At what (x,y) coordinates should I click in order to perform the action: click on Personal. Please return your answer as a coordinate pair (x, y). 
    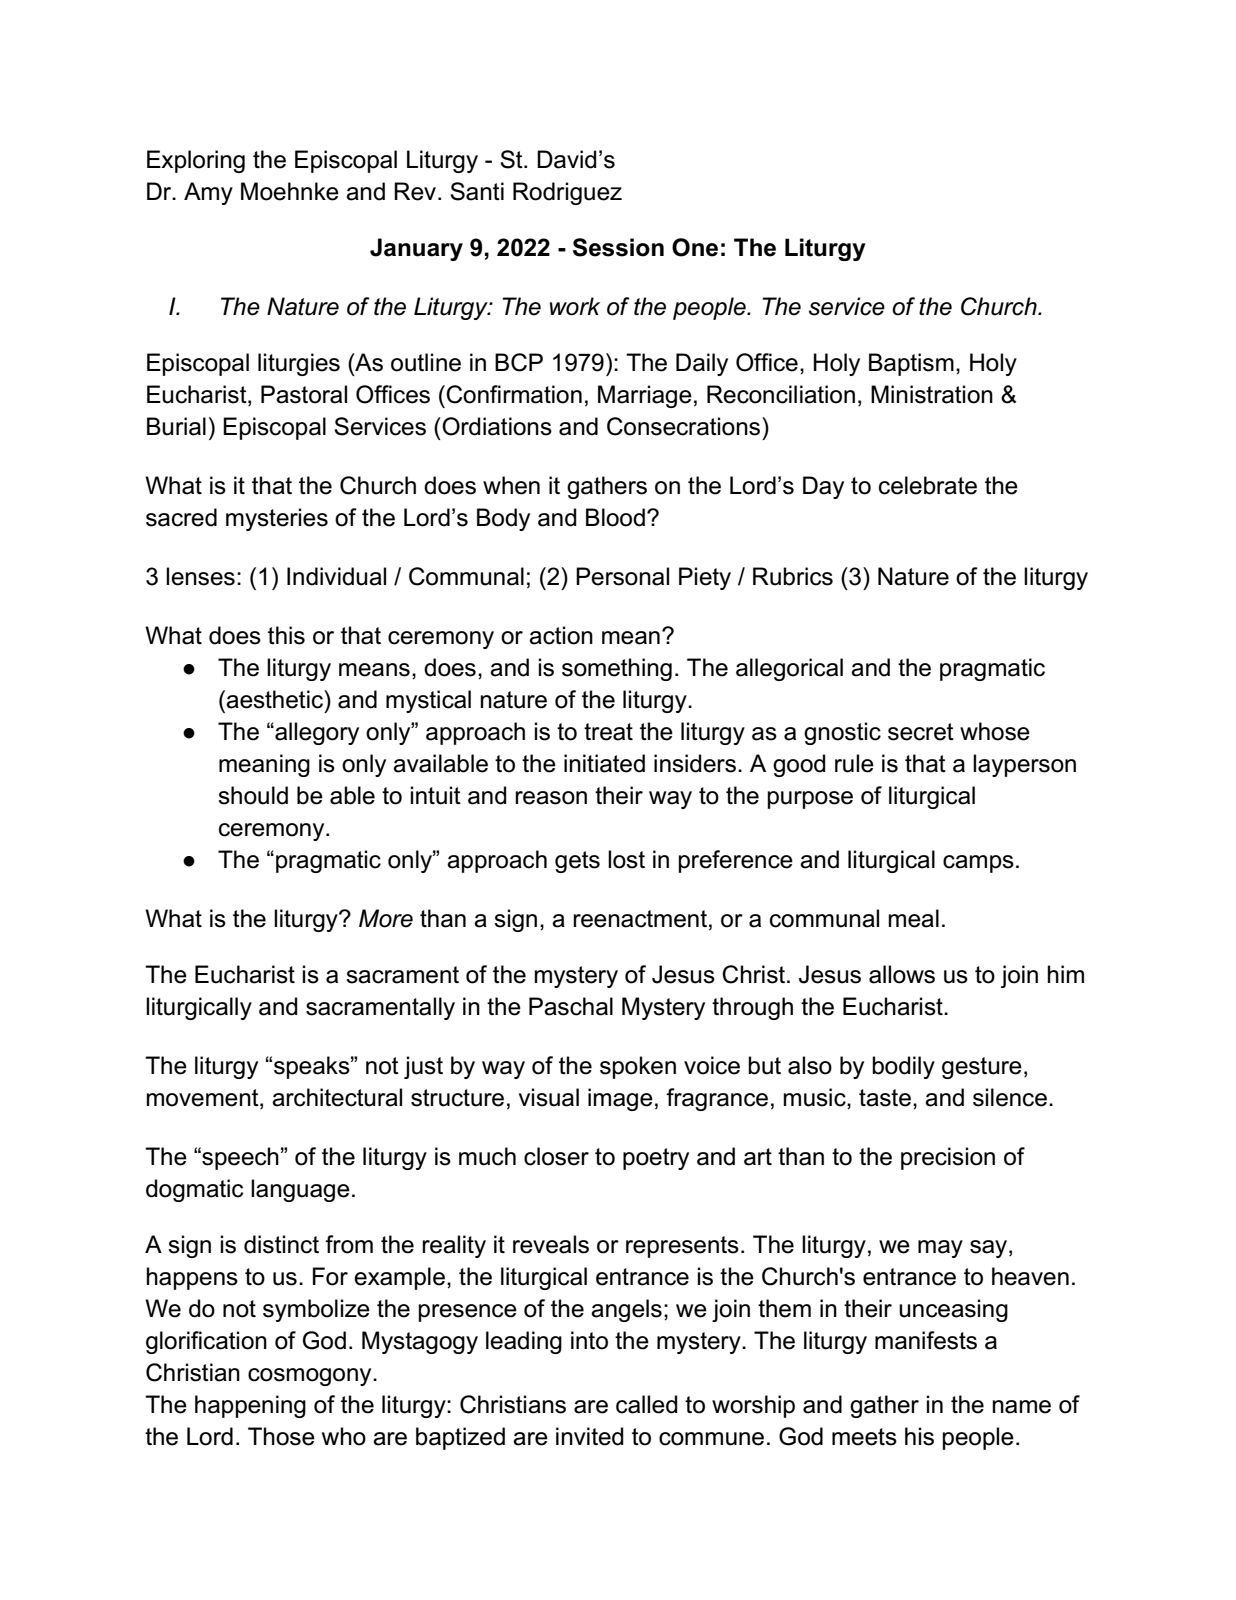
    Looking at the image, I should click on (622, 576).
